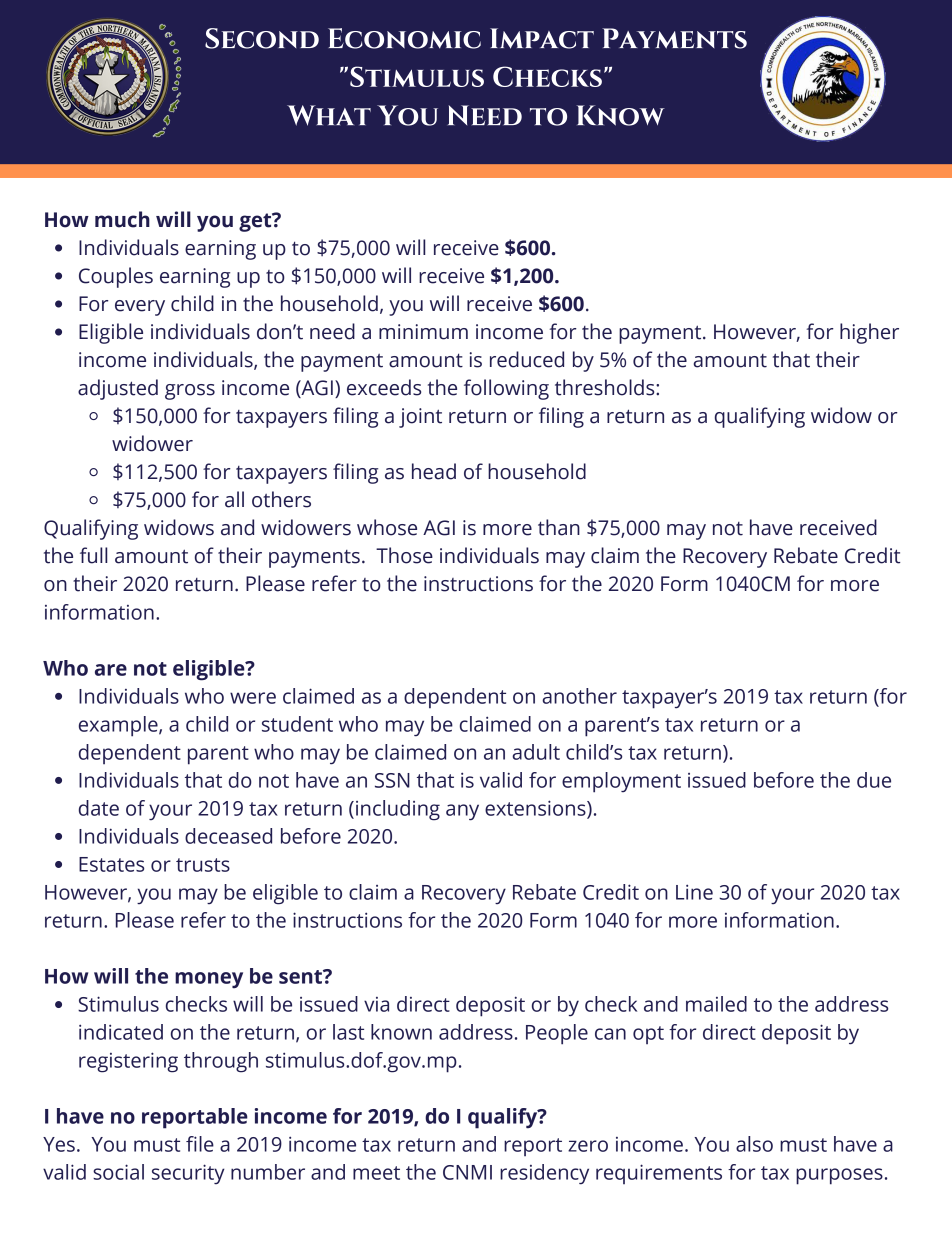 Image resolution: width=952 pixels, height=1233 pixels. Describe the element at coordinates (542, 38) in the screenshot. I see `Impact` at that location.
